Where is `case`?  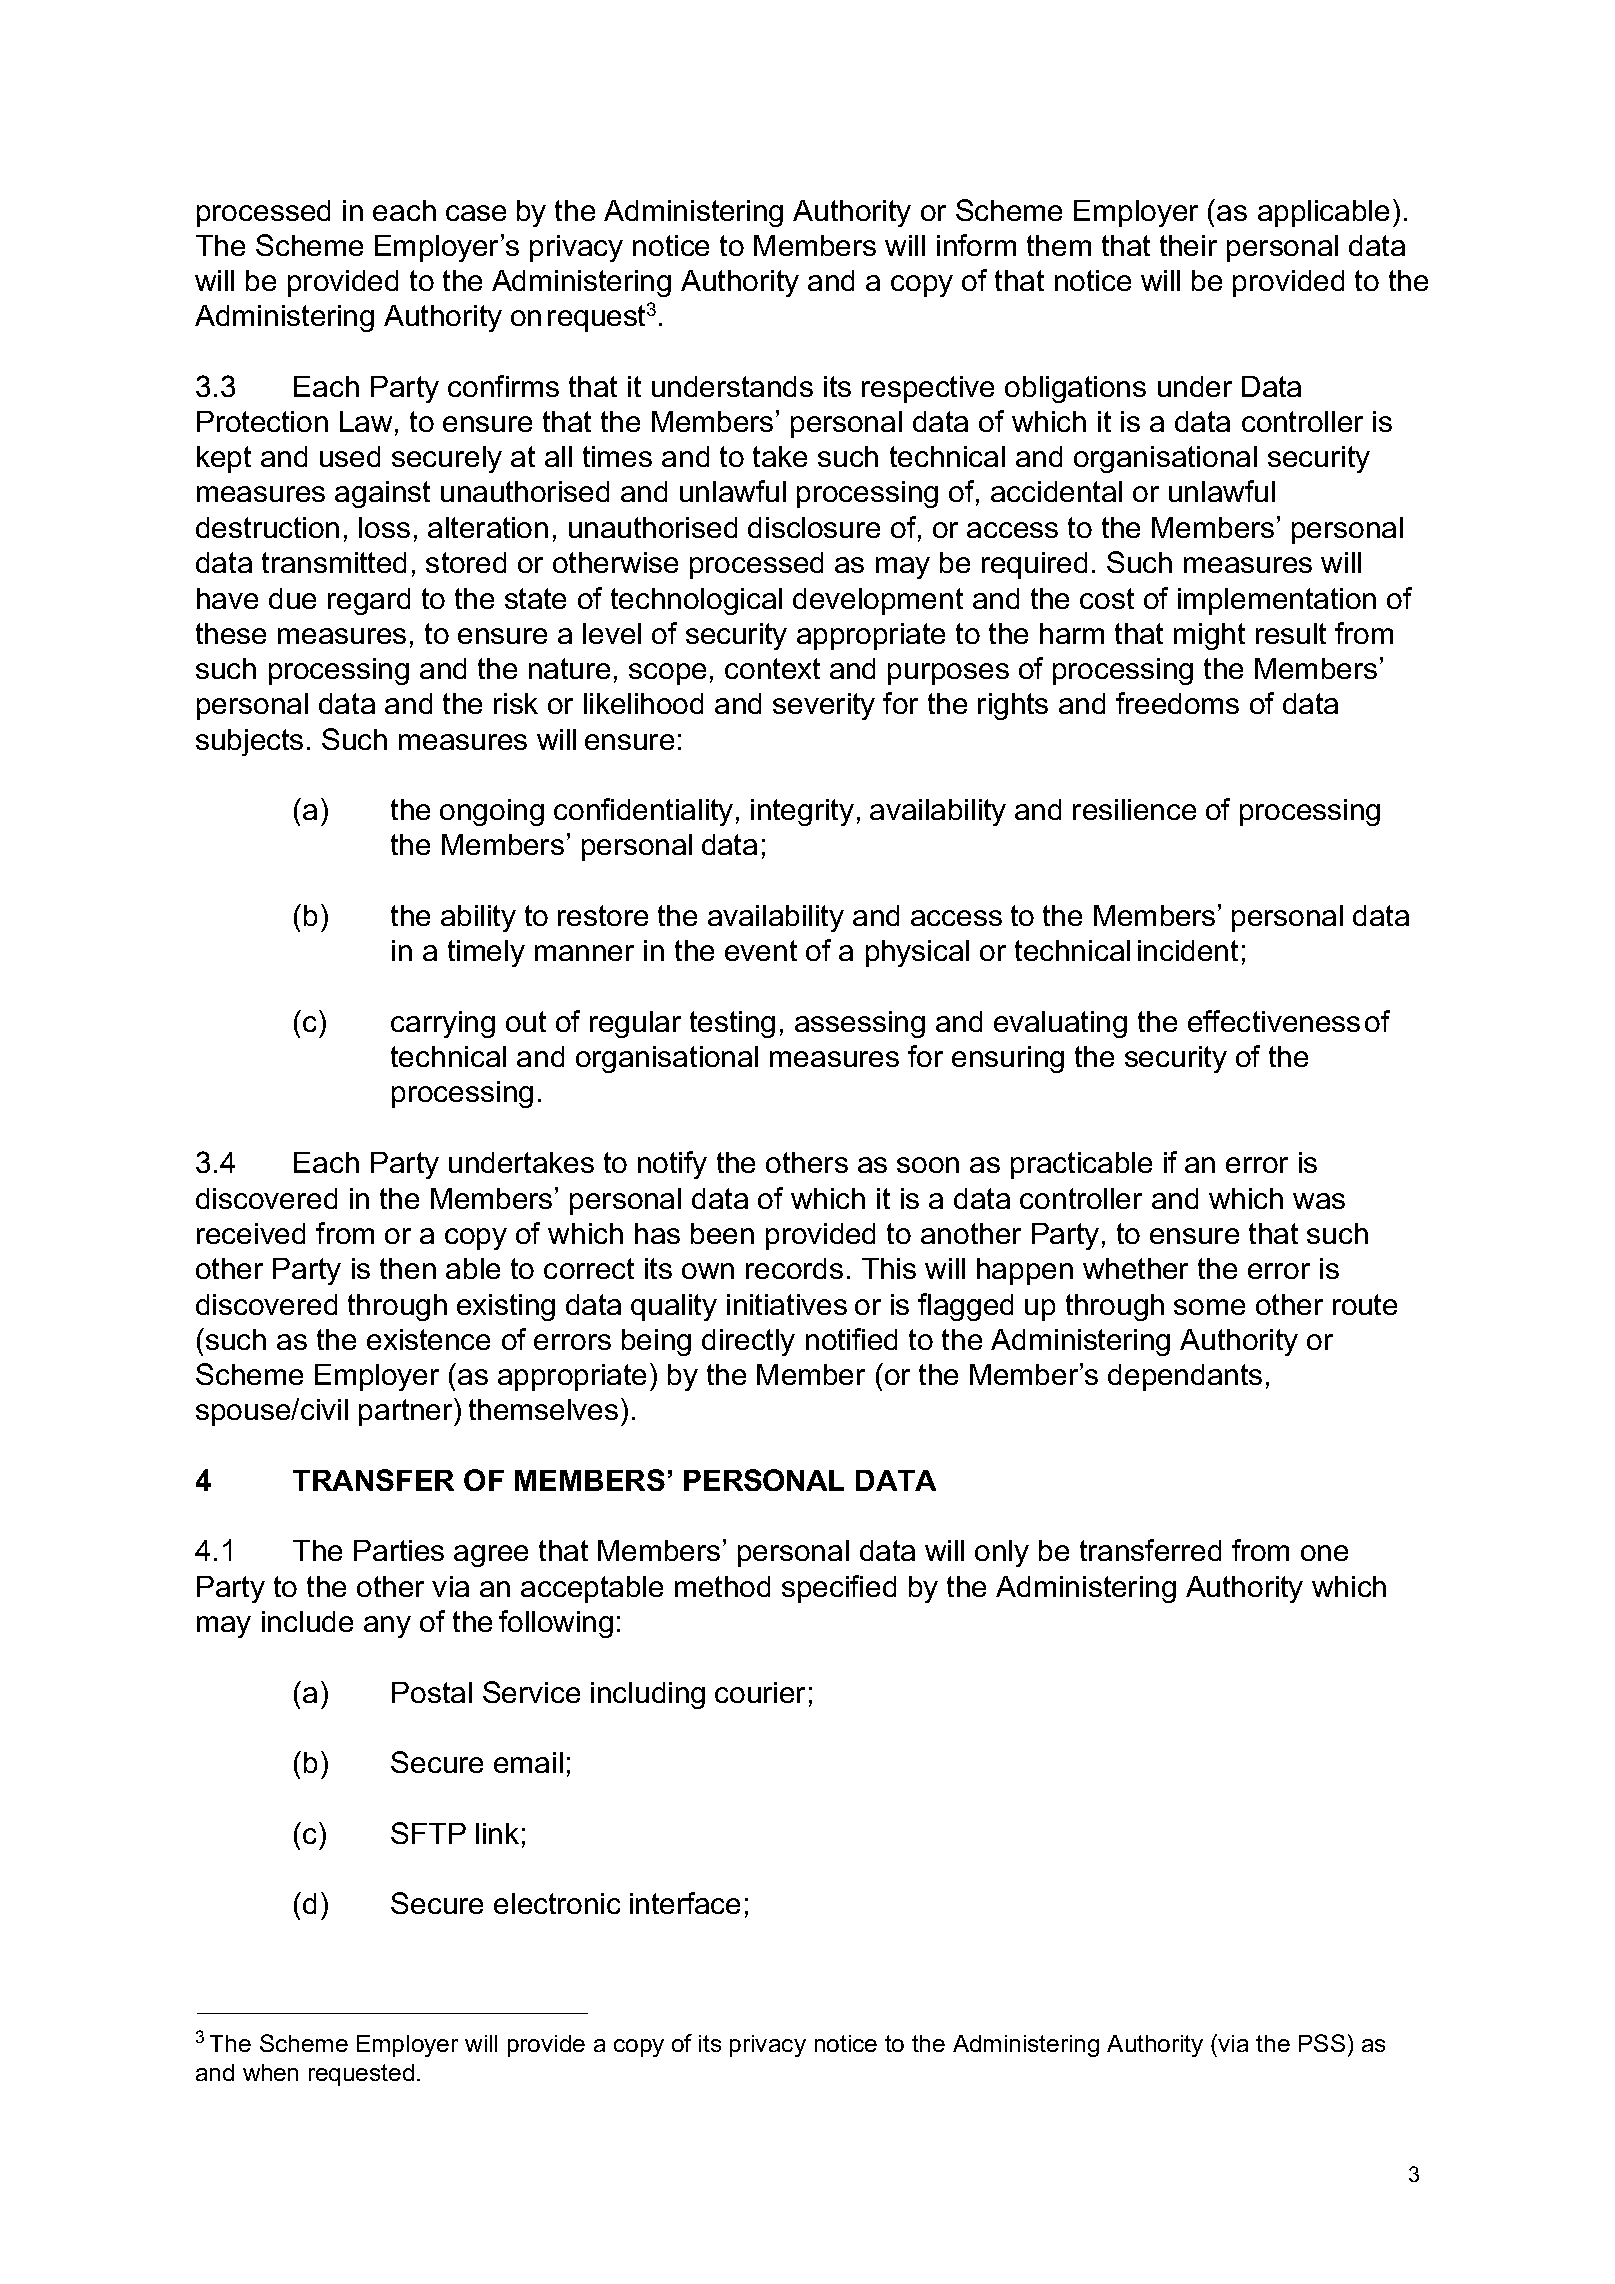
case is located at coordinates (476, 213).
